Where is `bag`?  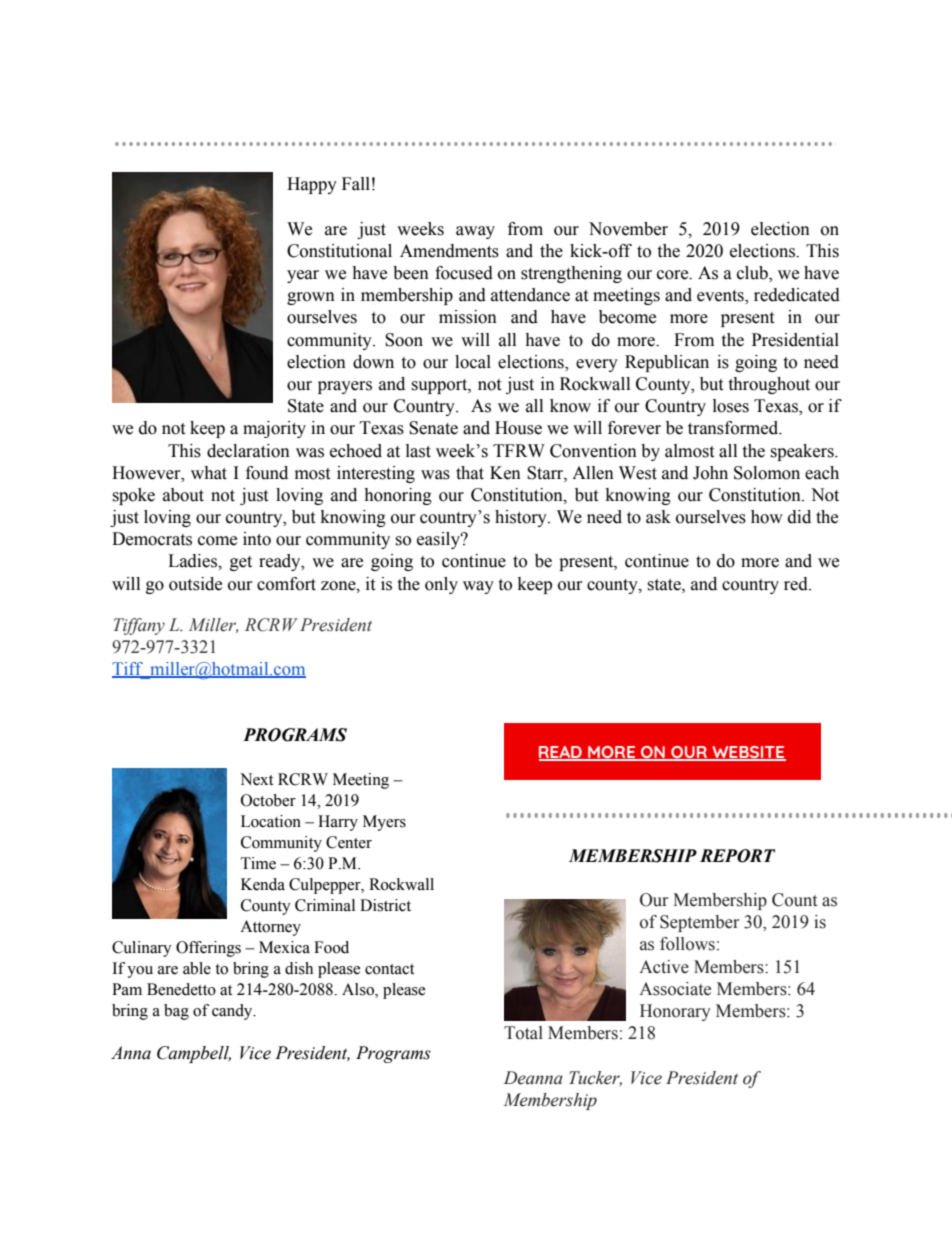 bag is located at coordinates (176, 1012).
